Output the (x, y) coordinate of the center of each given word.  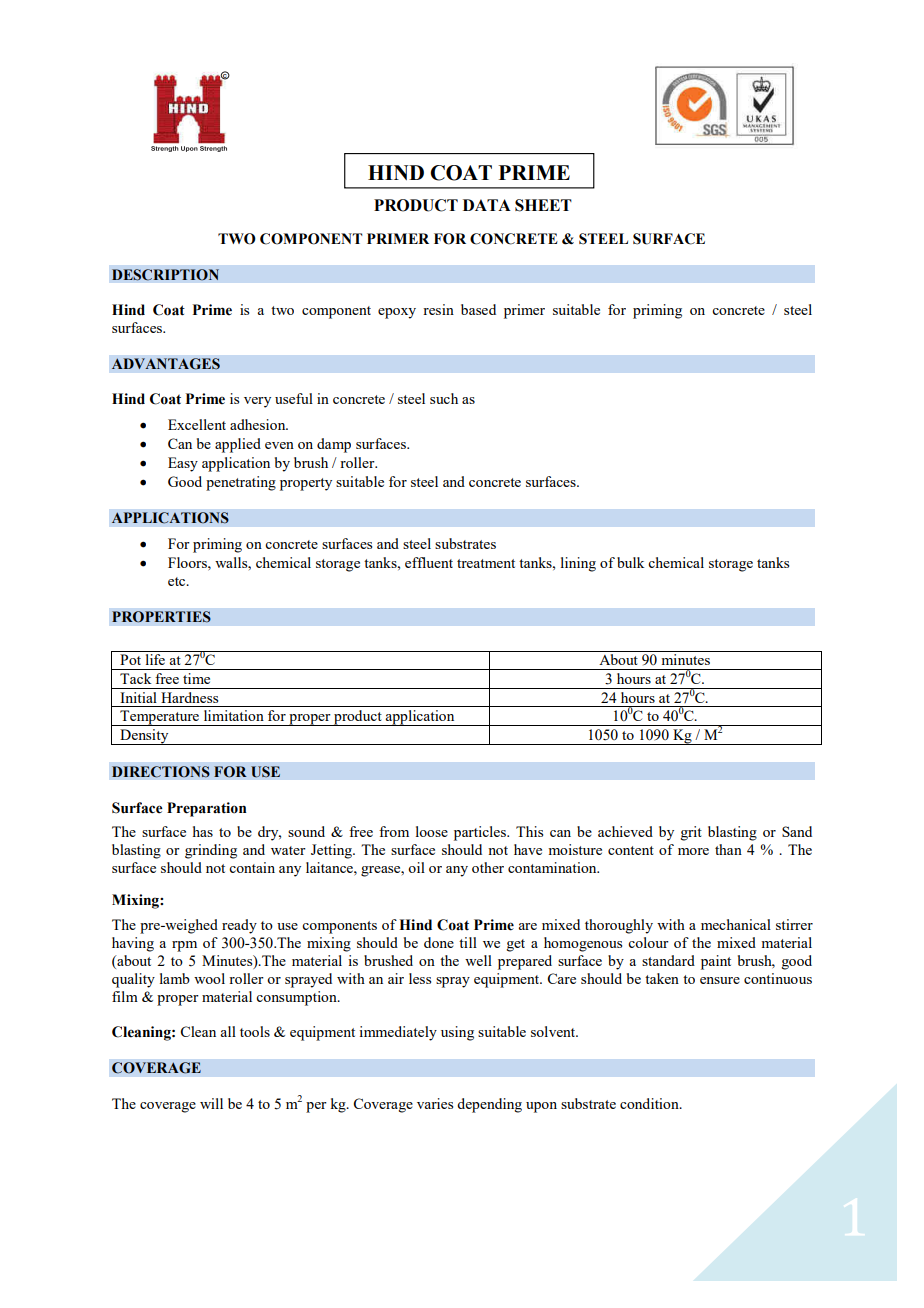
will (211, 1103)
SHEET (543, 205)
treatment (486, 563)
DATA (487, 205)
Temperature (159, 718)
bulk (630, 562)
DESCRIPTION (165, 275)
